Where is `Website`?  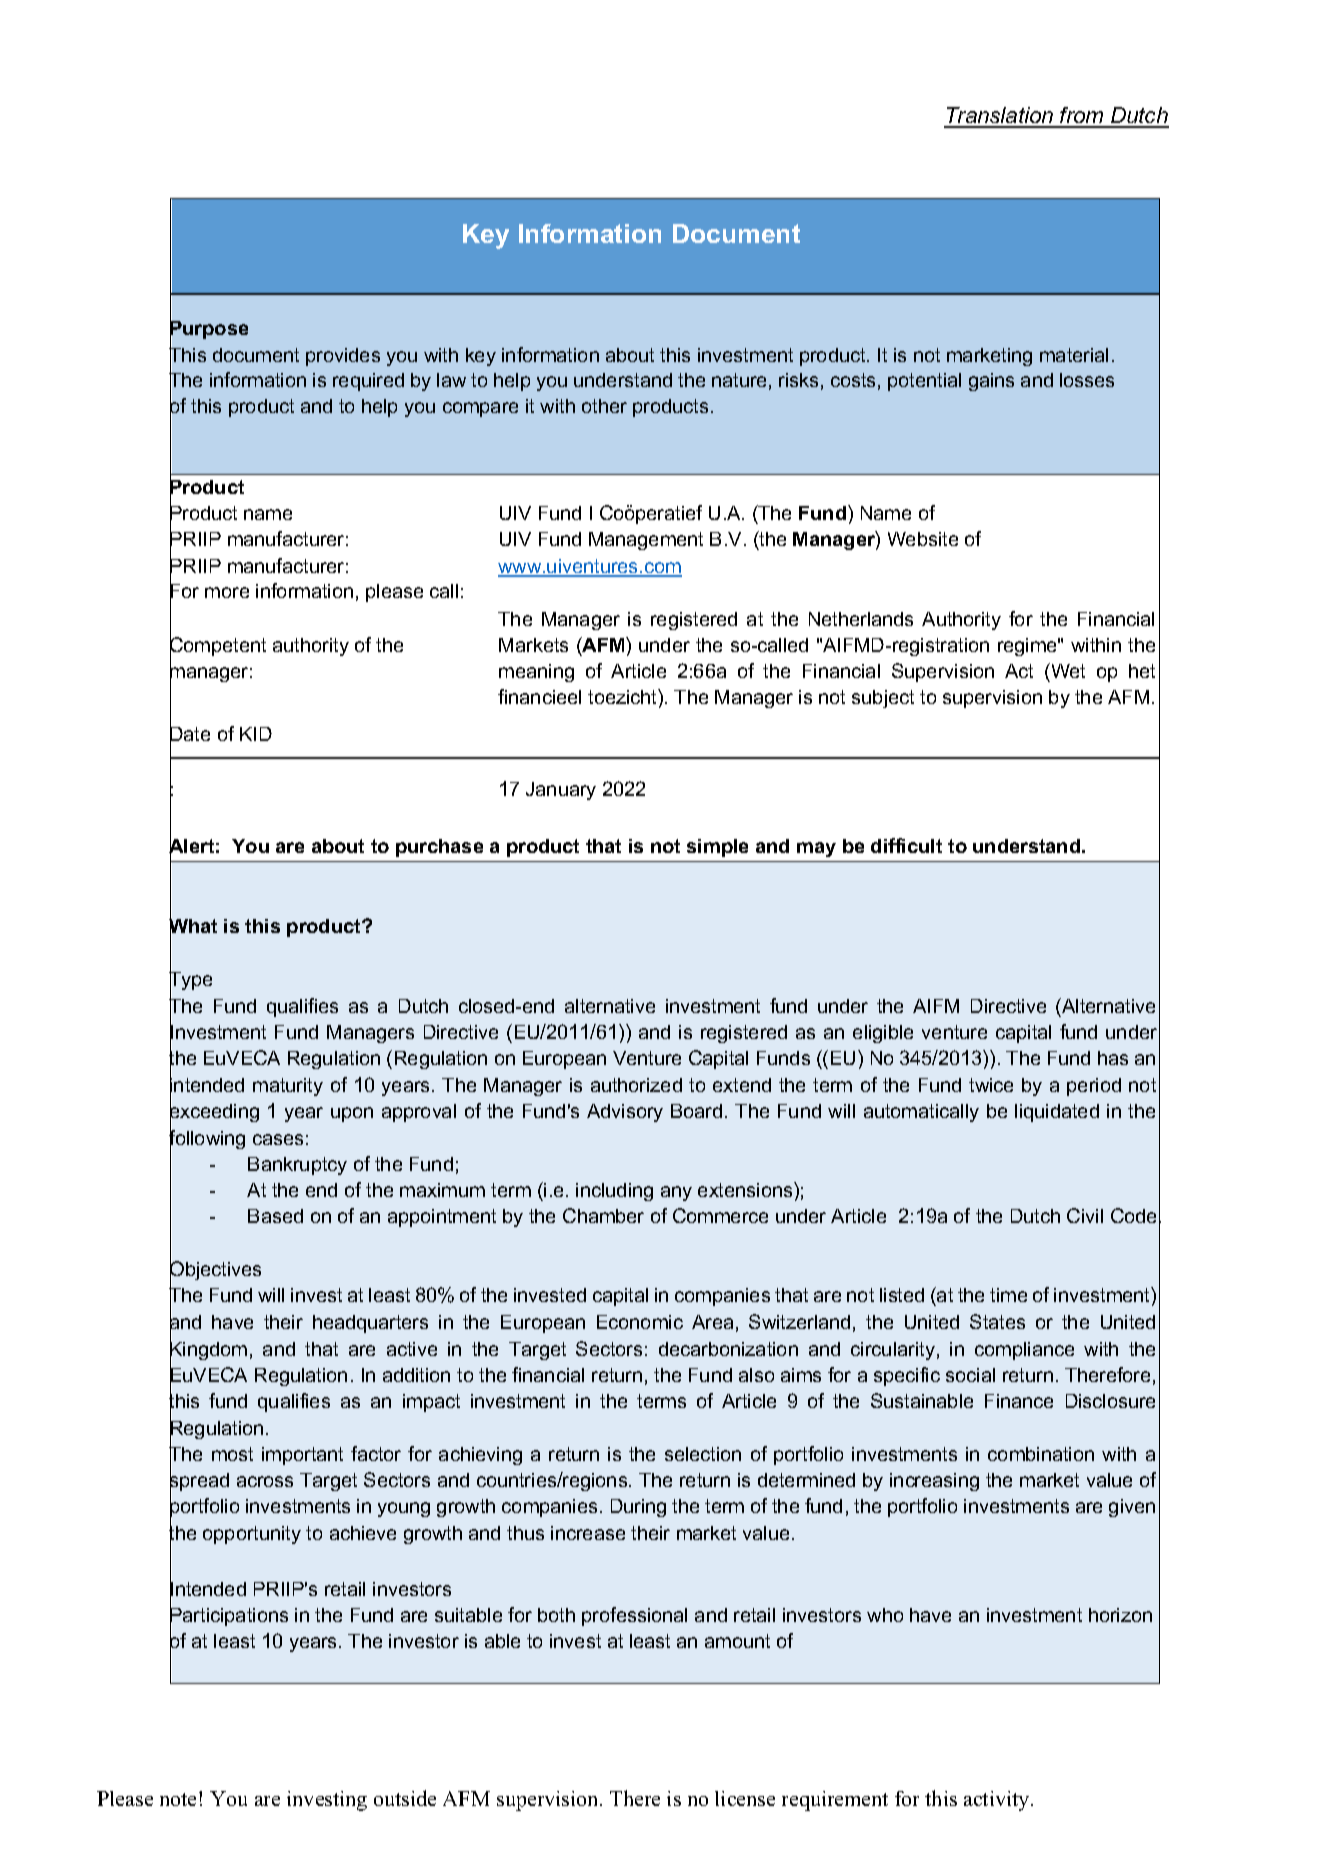
Website is located at coordinates (923, 539).
